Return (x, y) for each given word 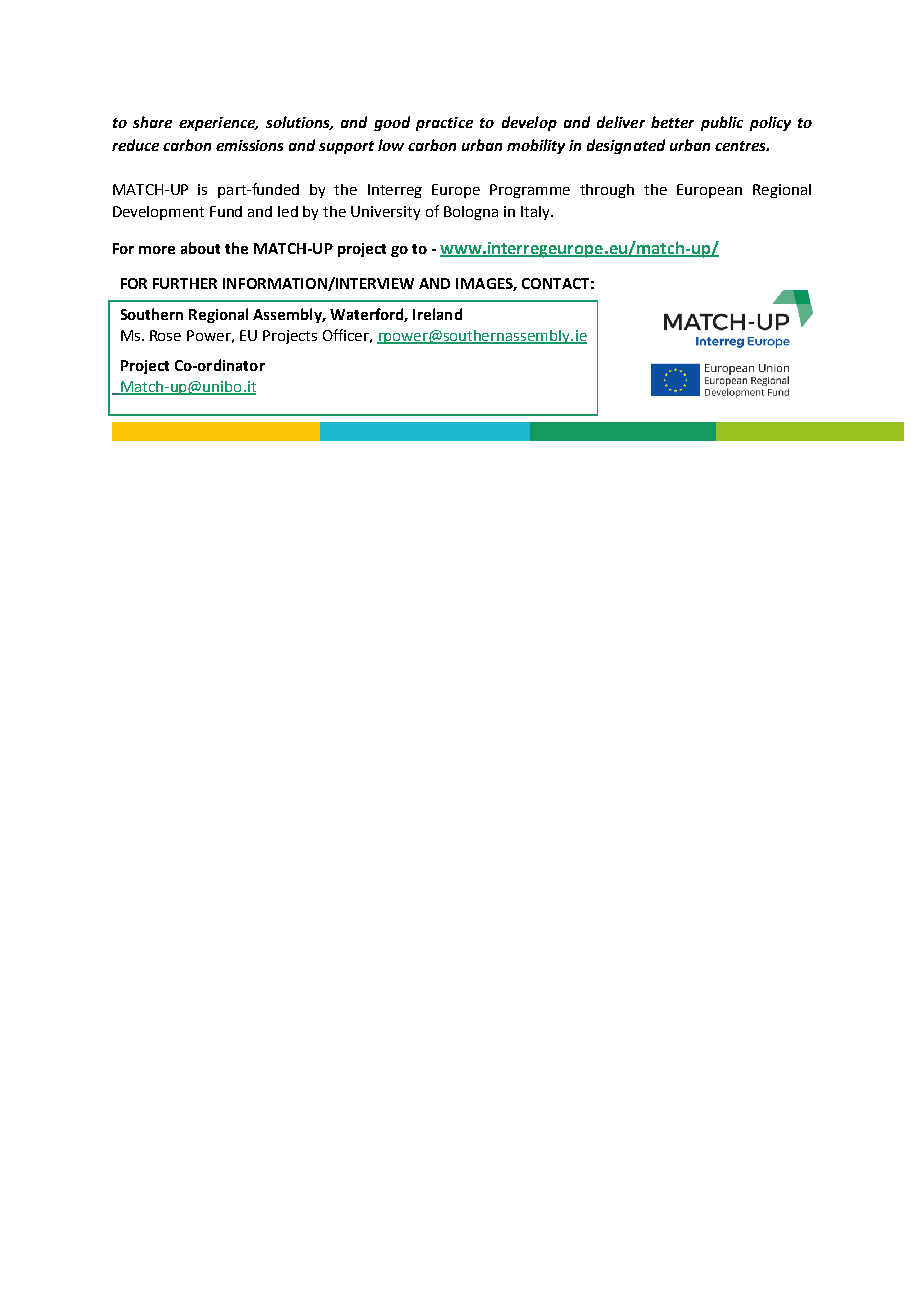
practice (444, 124)
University (385, 213)
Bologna (471, 213)
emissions (249, 145)
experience (218, 124)
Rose (165, 335)
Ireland (437, 314)
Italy (536, 213)
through (607, 191)
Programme (530, 191)
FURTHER (185, 283)
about (200, 248)
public (722, 123)
